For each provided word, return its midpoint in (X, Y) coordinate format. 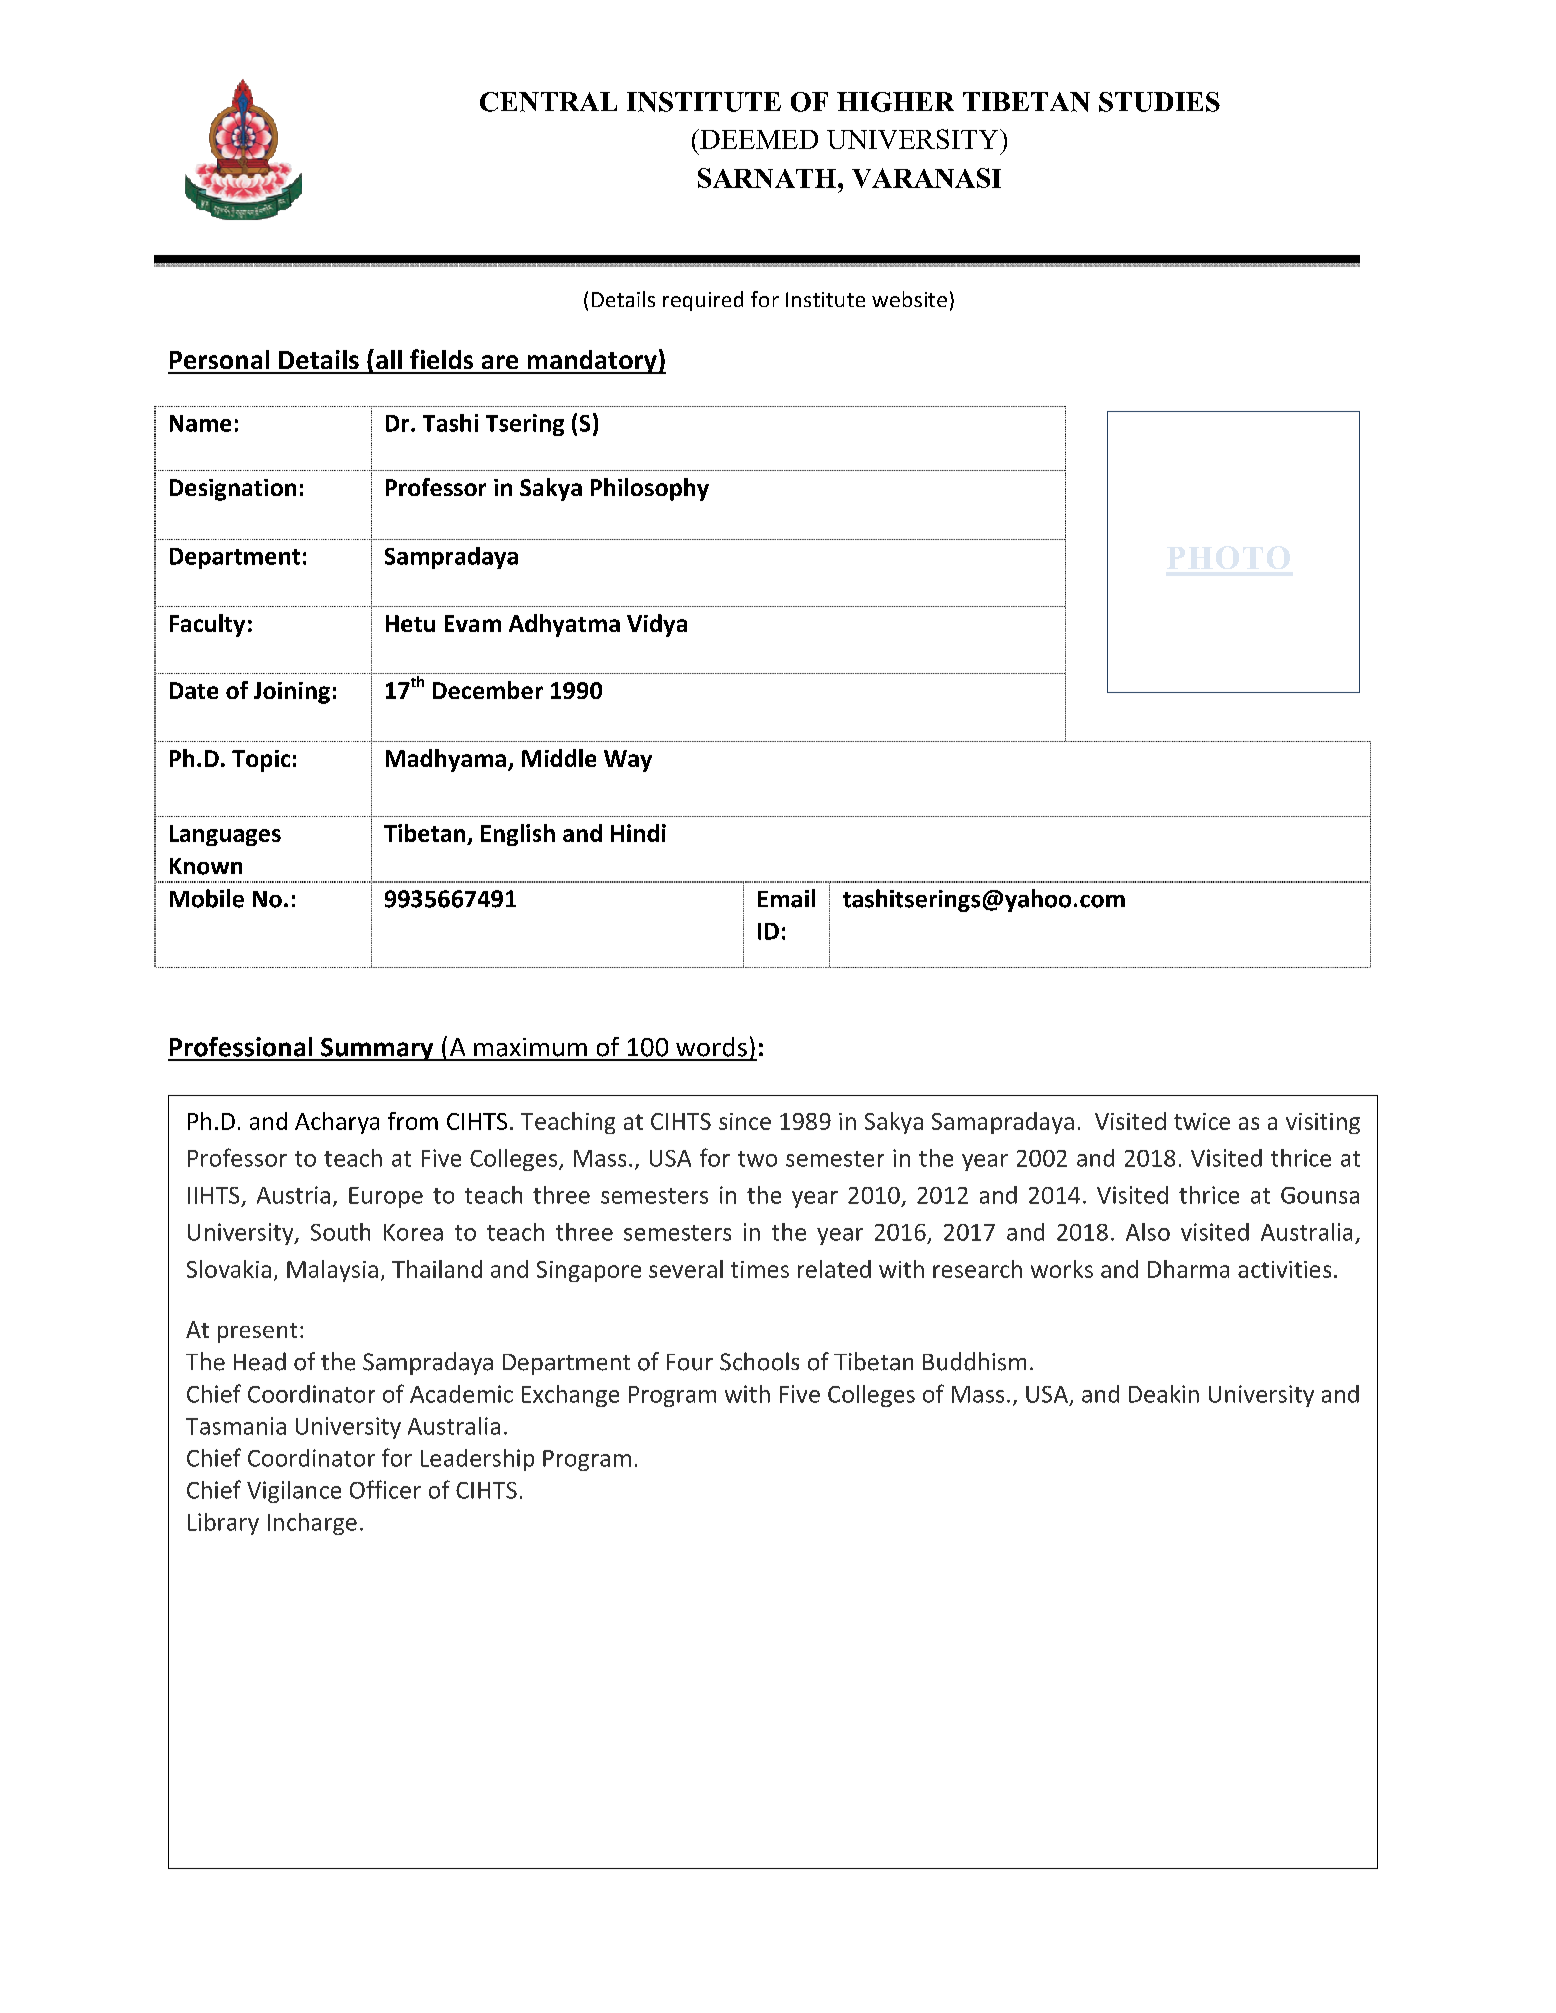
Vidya (657, 625)
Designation (233, 490)
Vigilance (294, 1492)
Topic (261, 761)
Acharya (337, 1123)
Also (1148, 1232)
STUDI (1143, 102)
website (909, 299)
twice (1202, 1121)
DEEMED (758, 139)
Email (786, 898)
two (757, 1159)
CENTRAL (548, 102)
